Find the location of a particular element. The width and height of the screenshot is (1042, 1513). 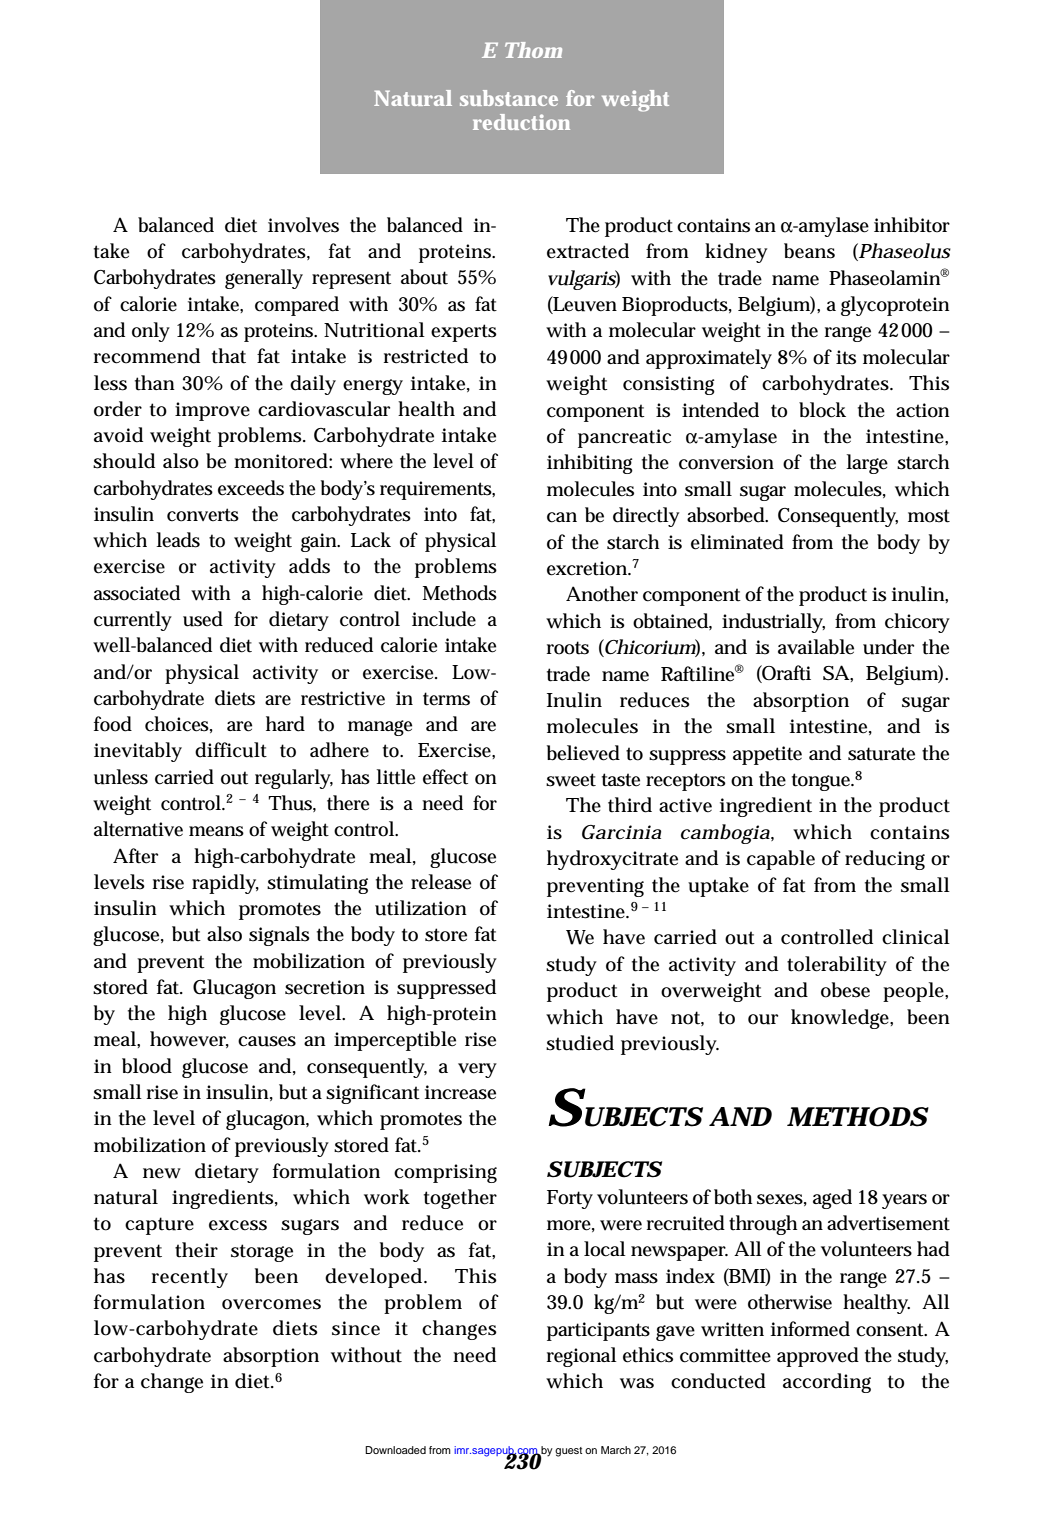

substance is located at coordinates (509, 98).
